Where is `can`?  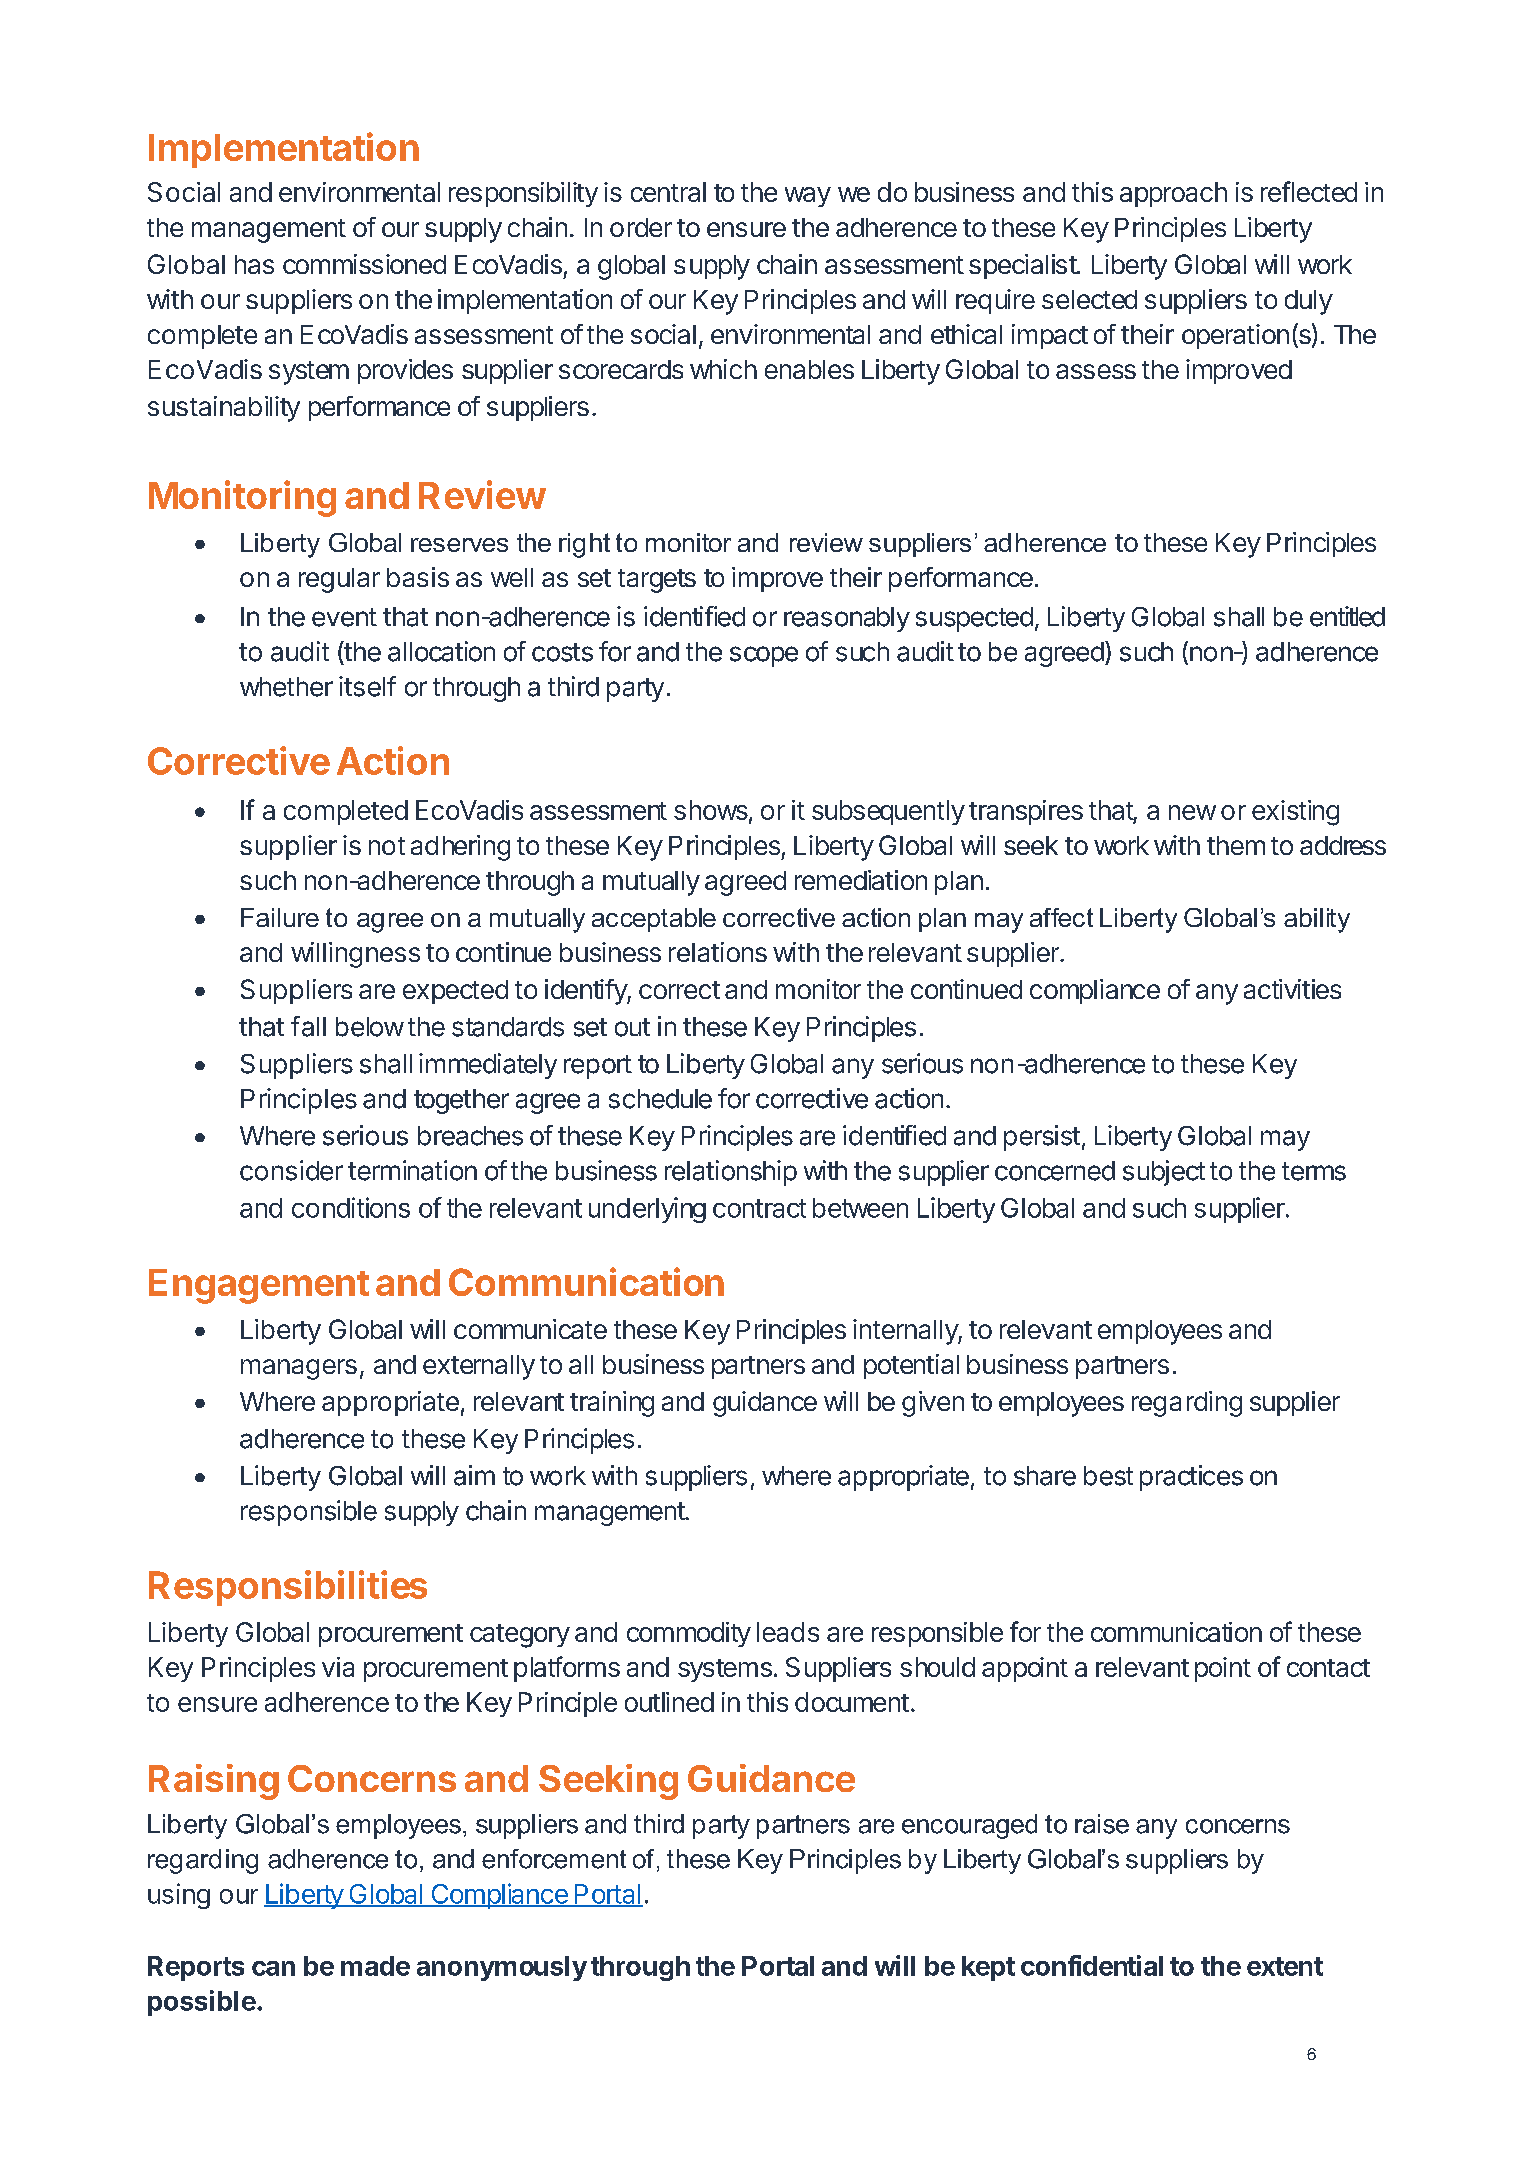 can is located at coordinates (273, 1968).
